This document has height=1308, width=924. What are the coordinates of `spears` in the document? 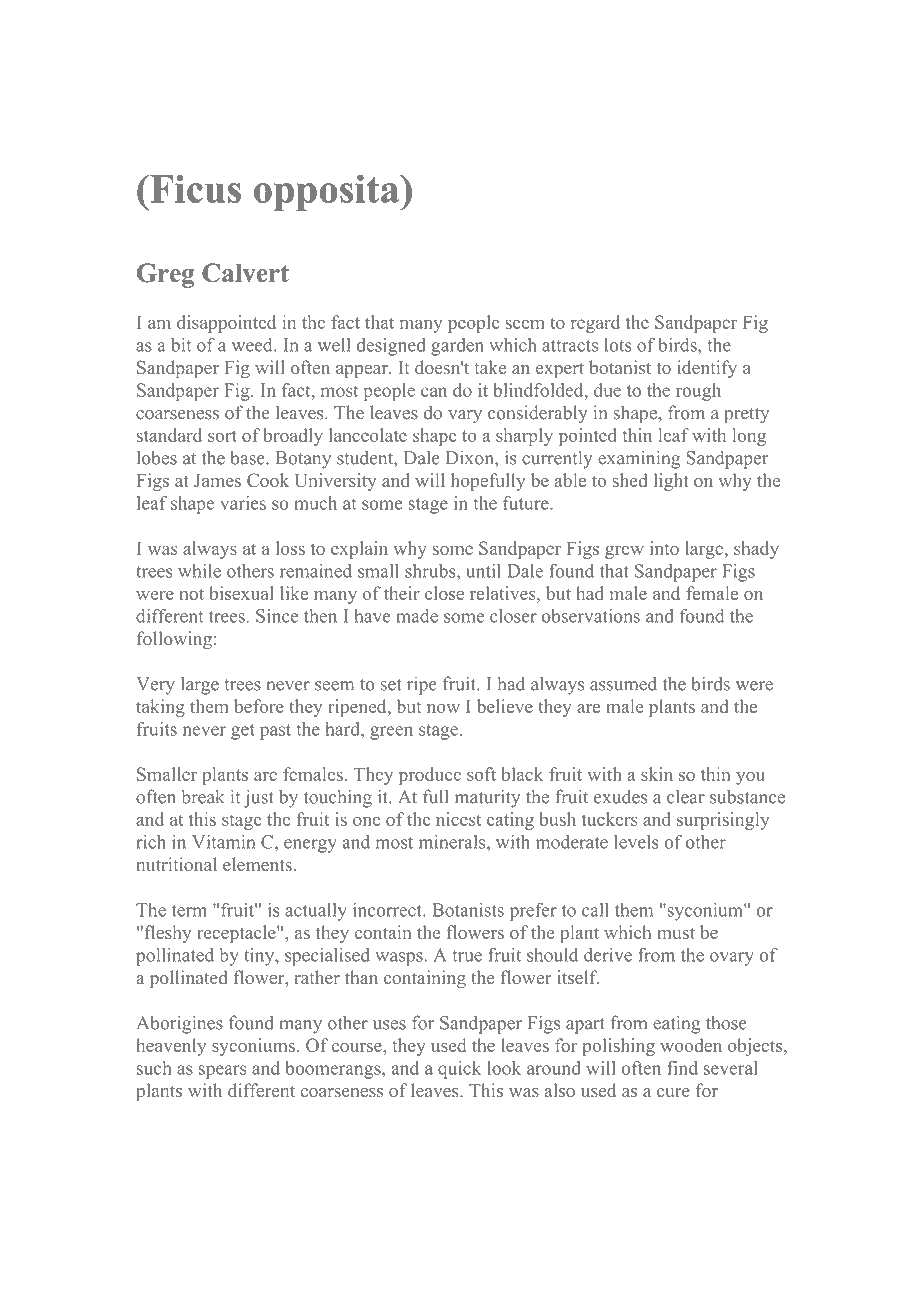 It's located at (223, 1072).
